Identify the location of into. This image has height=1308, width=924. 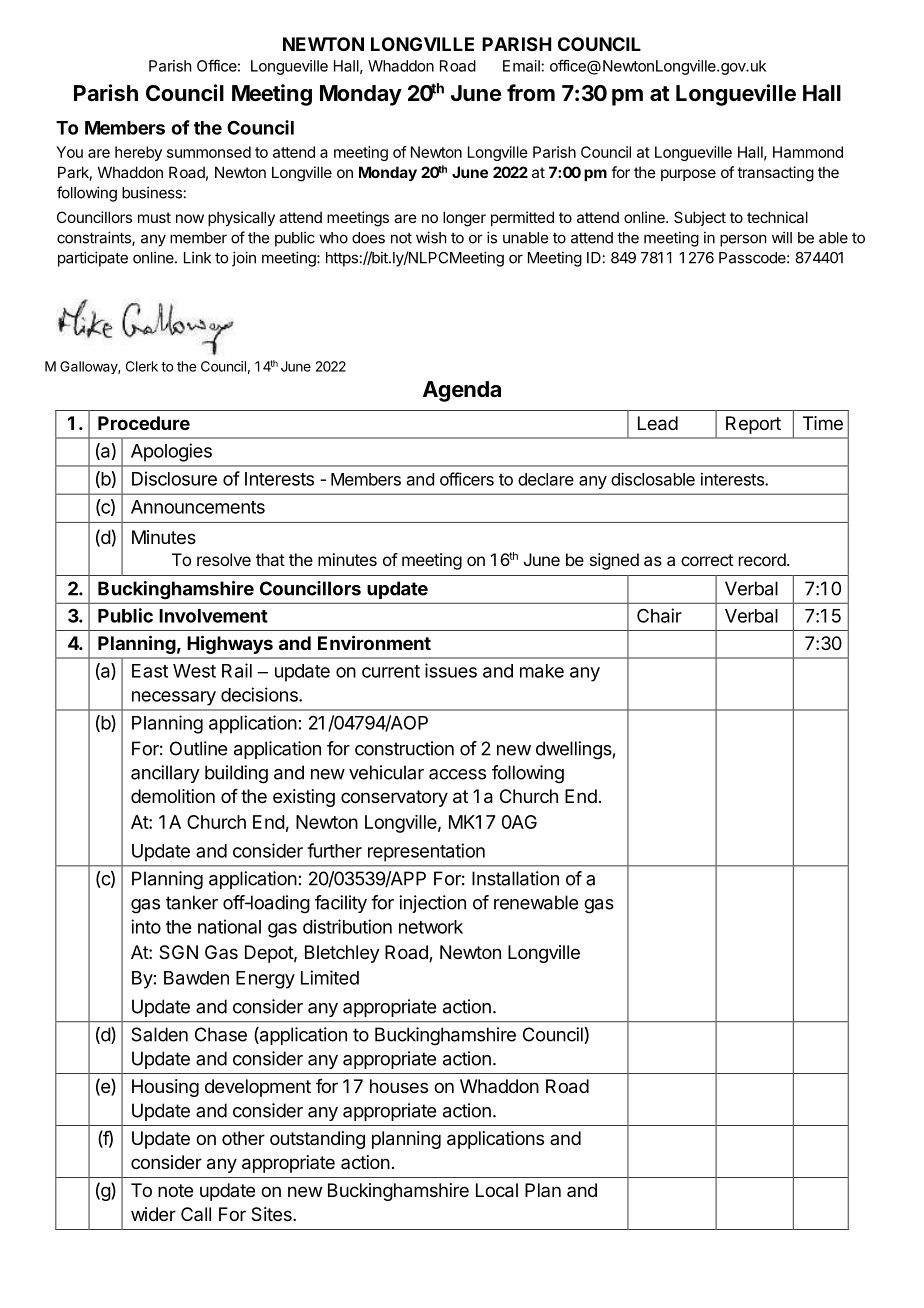
(146, 926).
